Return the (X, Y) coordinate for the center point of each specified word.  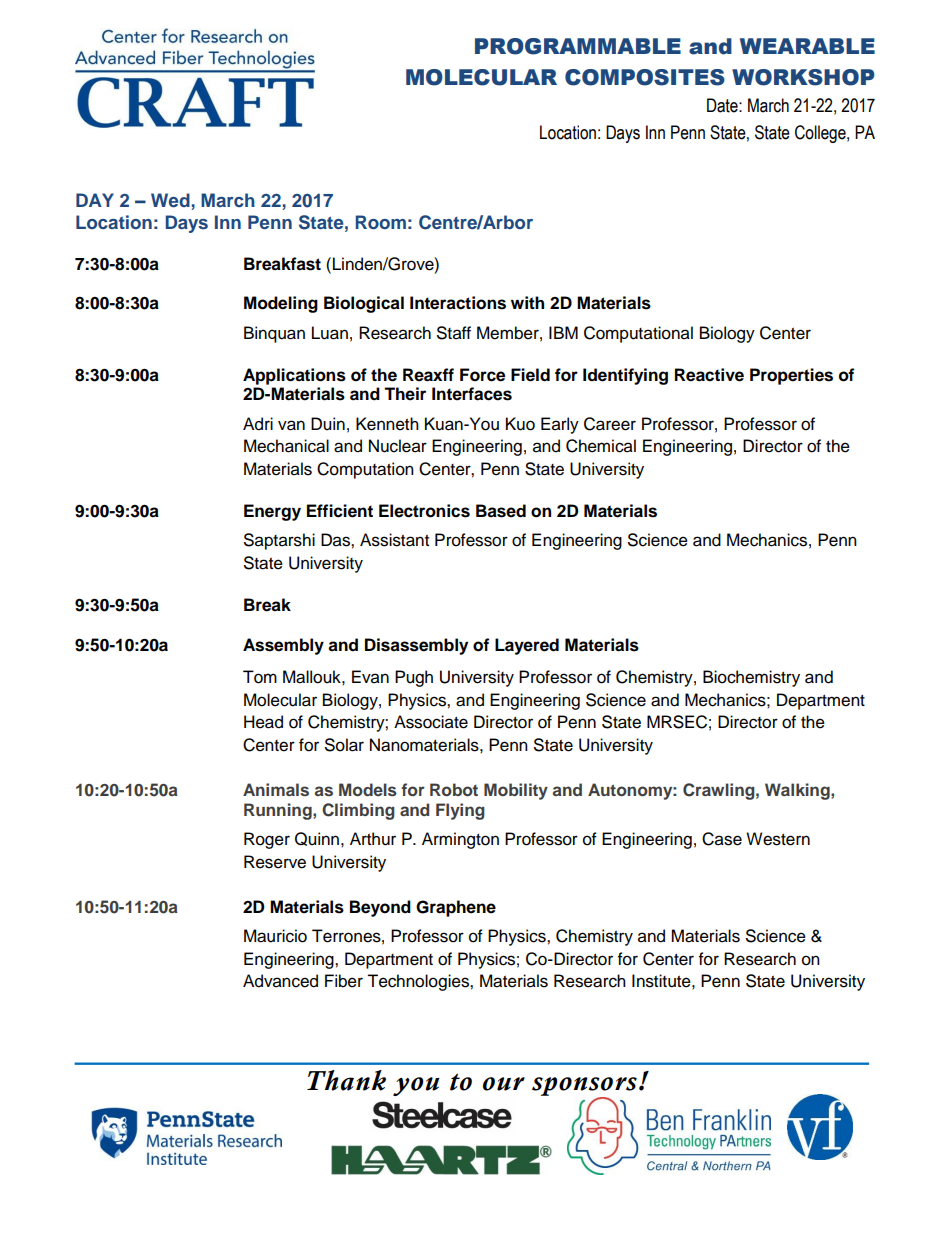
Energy (272, 512)
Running (279, 811)
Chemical (601, 446)
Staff (454, 333)
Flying (460, 811)
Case (722, 839)
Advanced (280, 981)
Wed (171, 201)
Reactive (709, 375)
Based (501, 511)
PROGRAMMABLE (578, 46)
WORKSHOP (803, 77)
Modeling (281, 304)
